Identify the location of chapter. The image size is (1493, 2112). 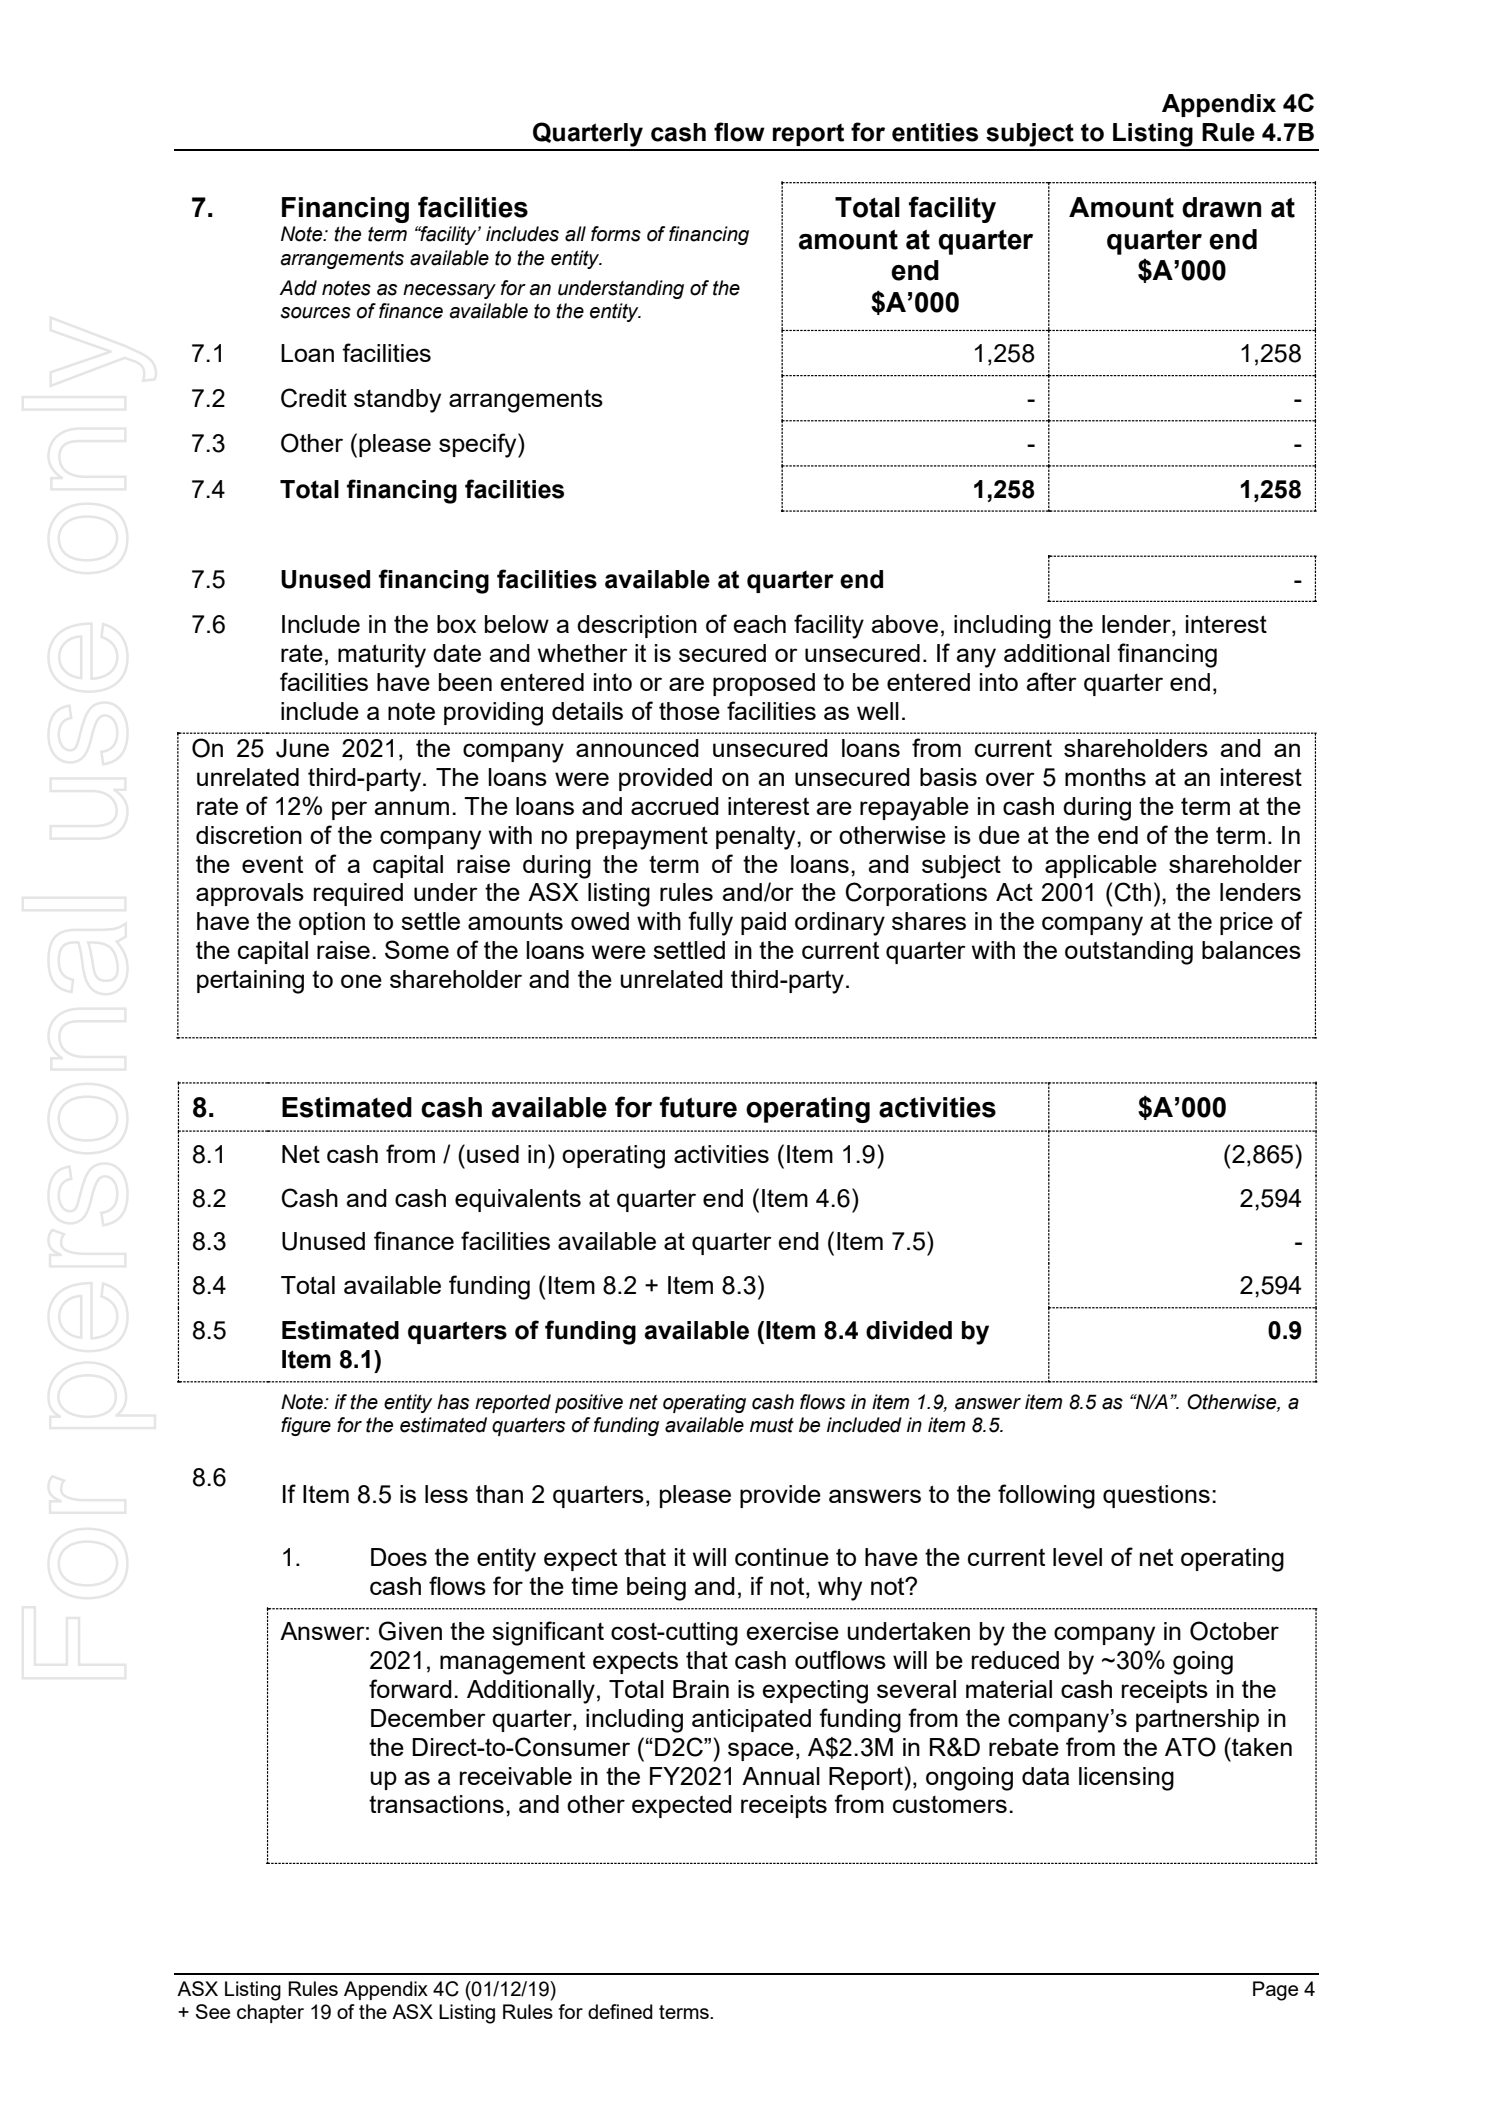
(270, 2013).
